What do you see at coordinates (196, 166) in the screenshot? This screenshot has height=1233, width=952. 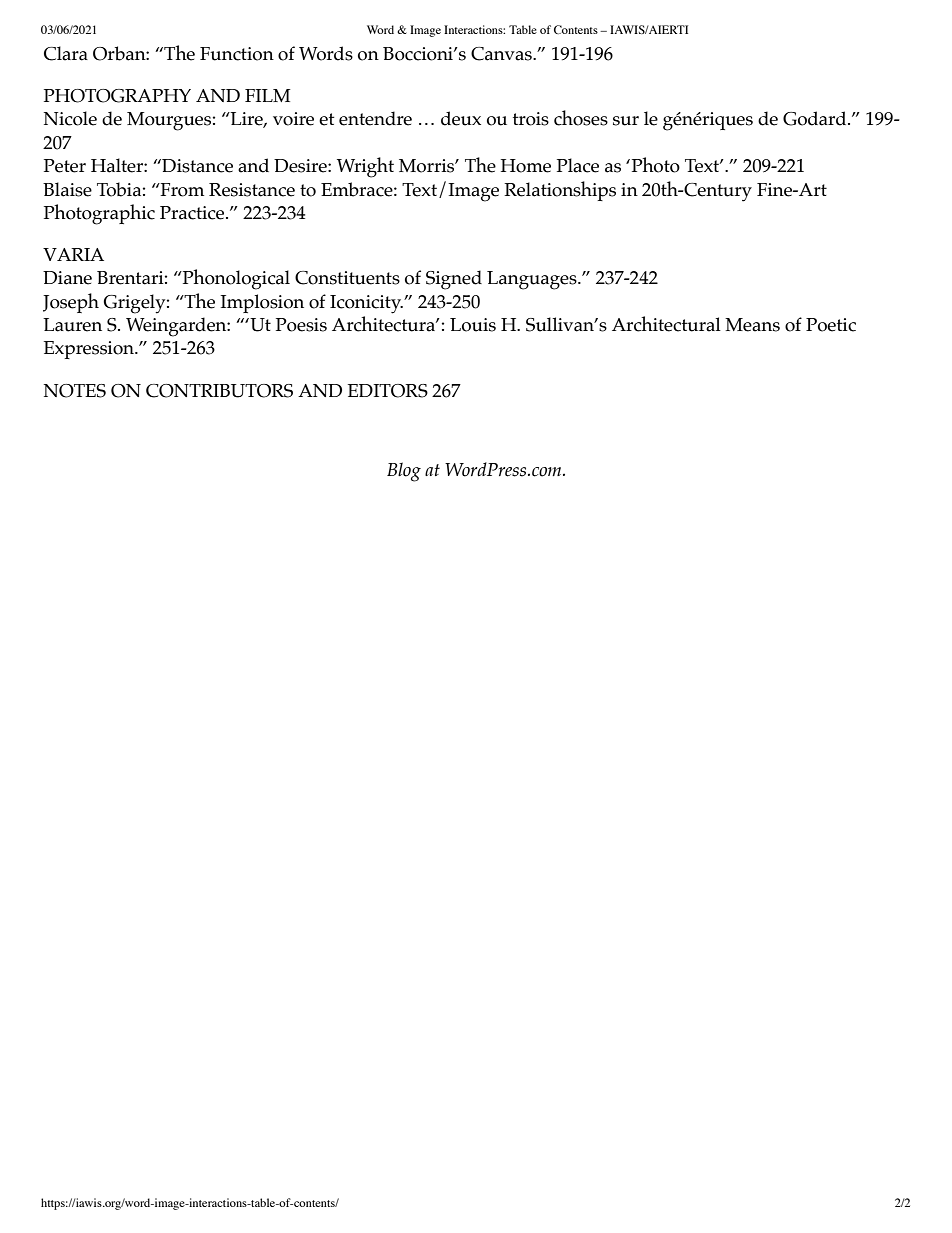 I see `Distance` at bounding box center [196, 166].
